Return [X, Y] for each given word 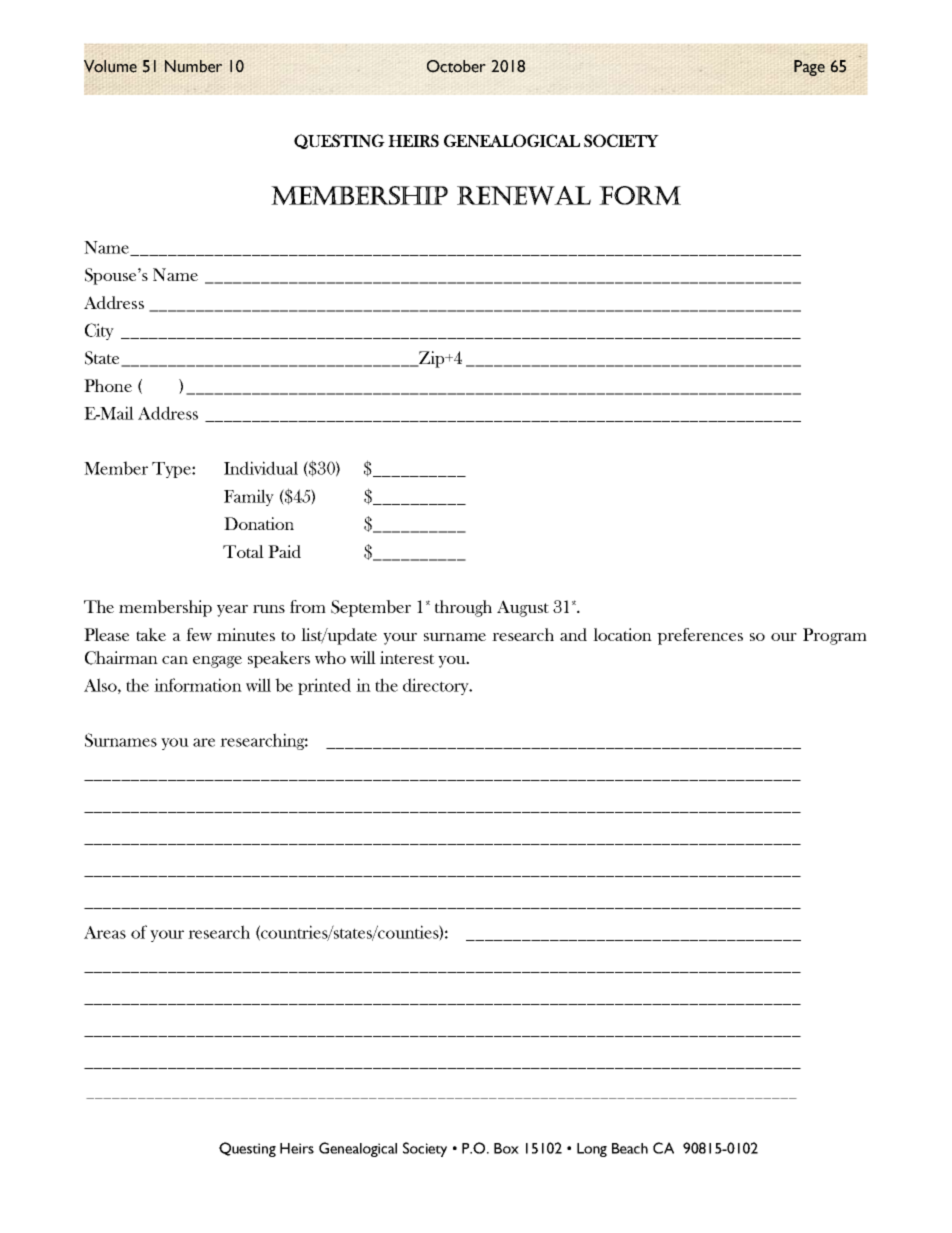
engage [217, 662]
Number [193, 66]
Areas [105, 932]
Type [172, 470]
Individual [261, 468]
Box [506, 1148]
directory [437, 686]
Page [809, 68]
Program [835, 636]
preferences [700, 636]
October [456, 66]
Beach [630, 1148]
